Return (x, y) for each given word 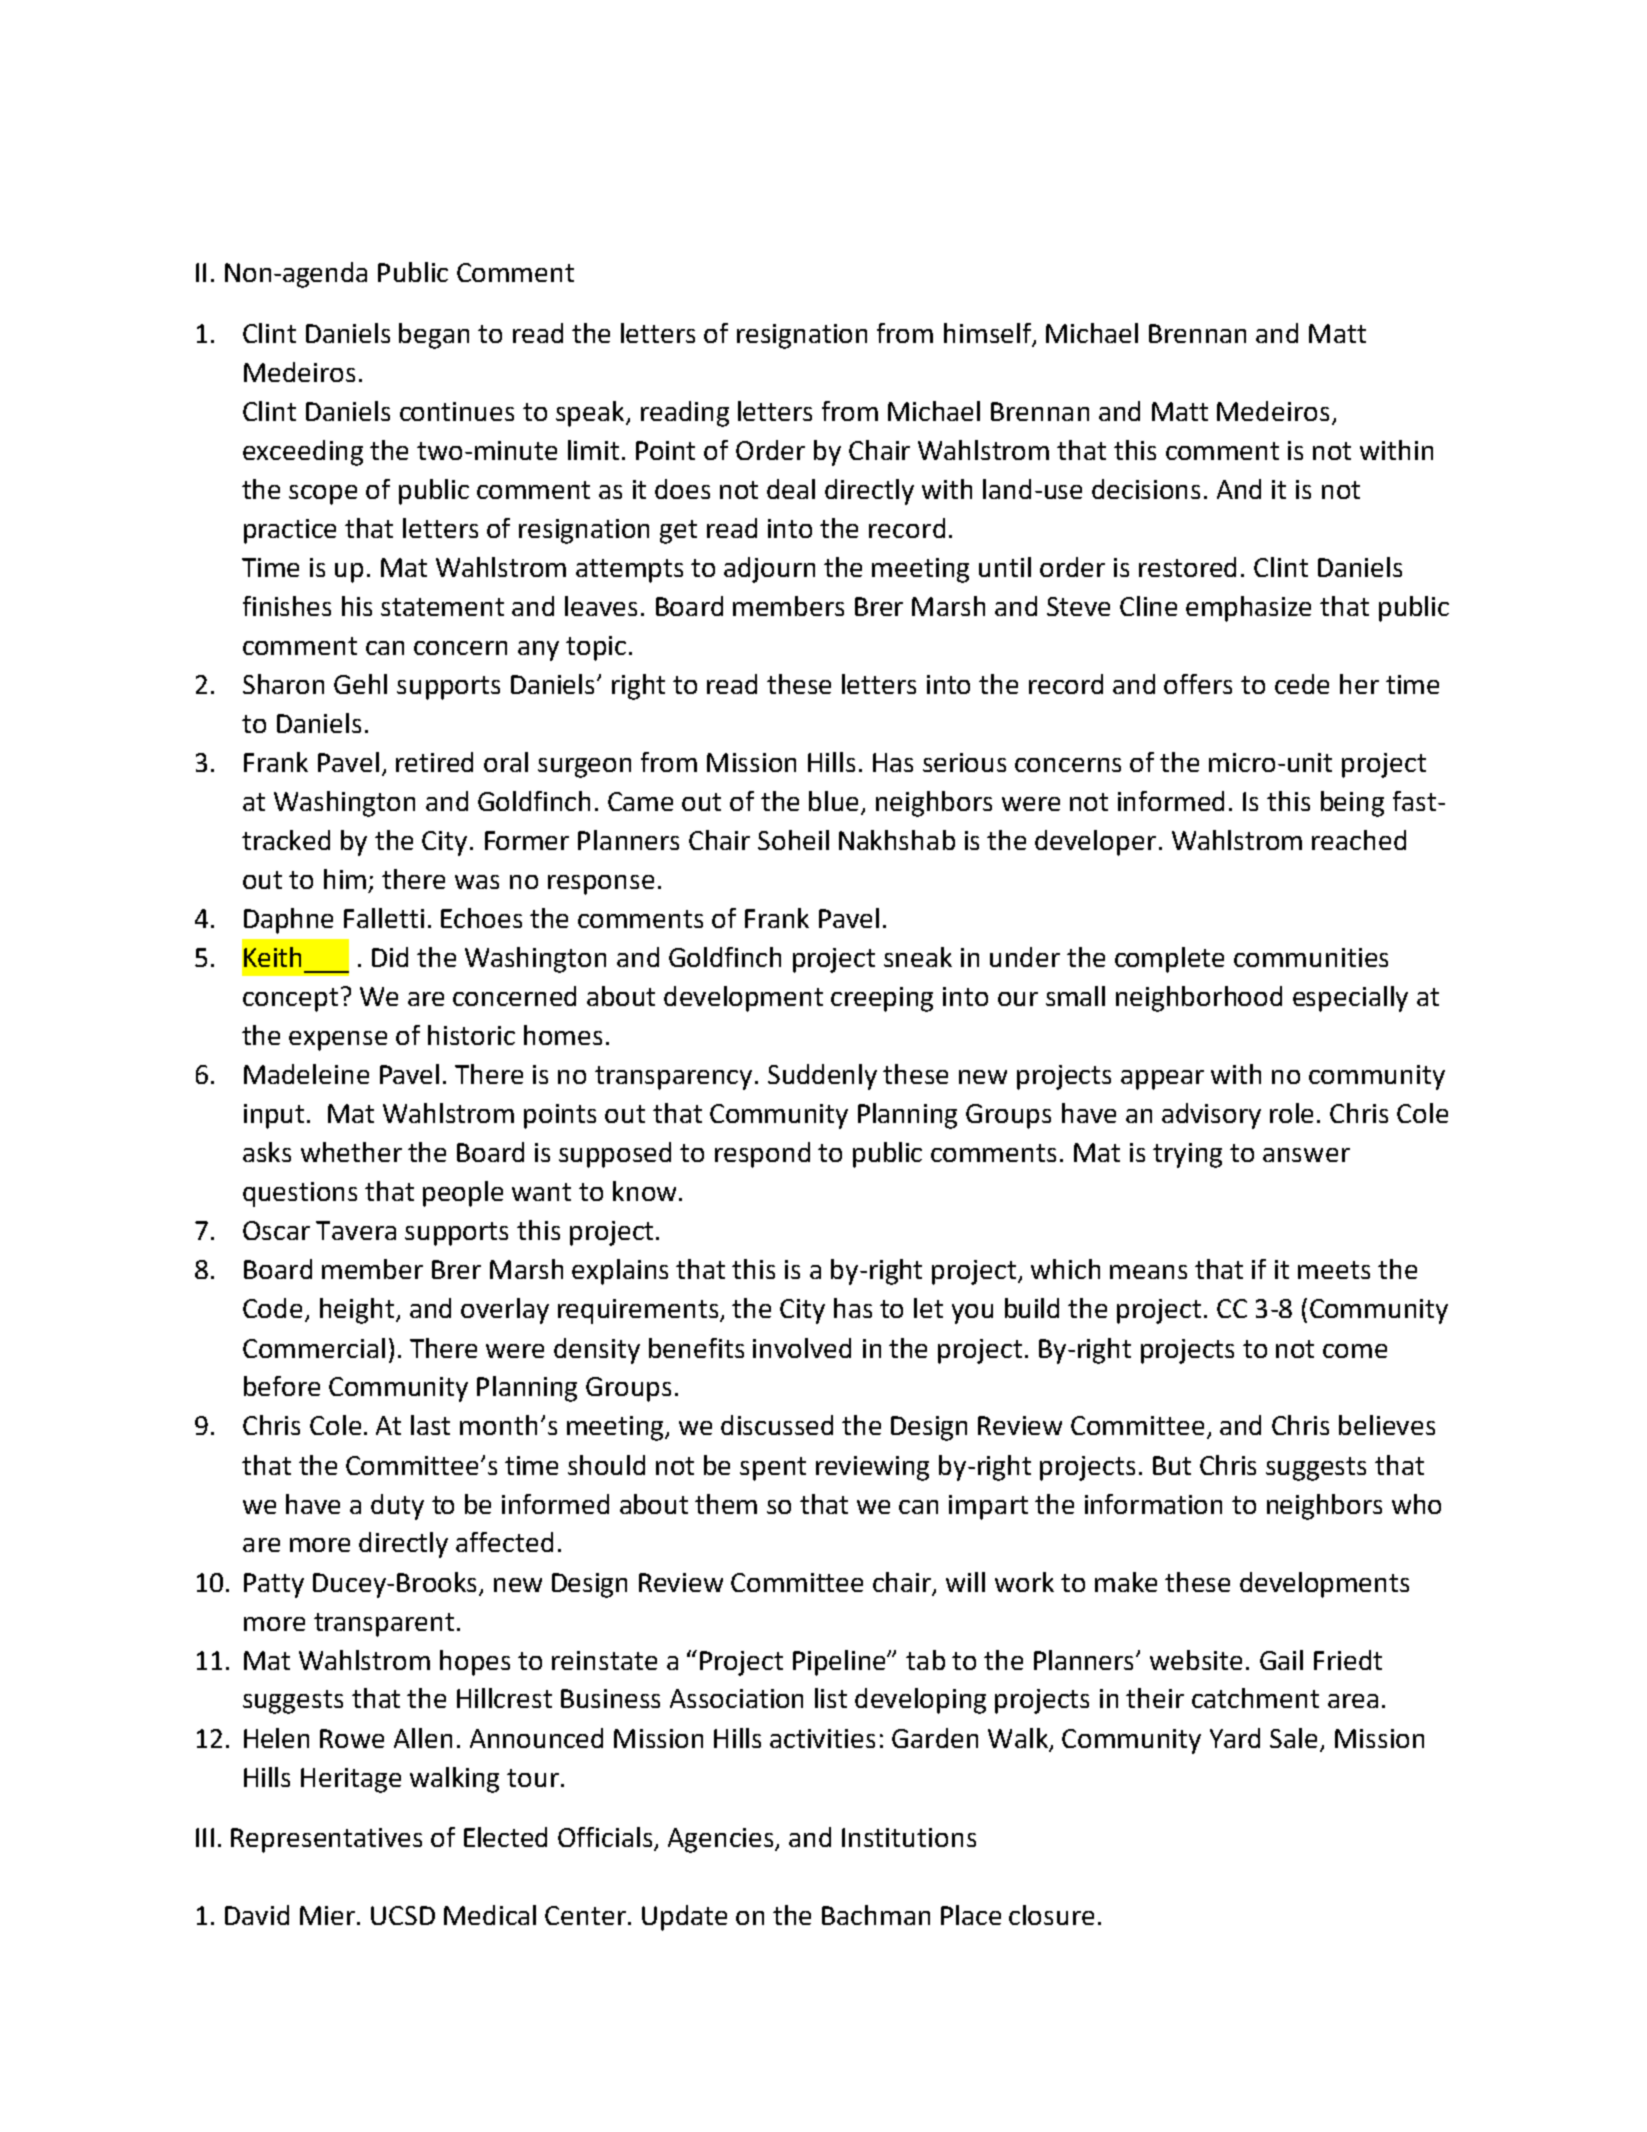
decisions (1146, 489)
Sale (1293, 1738)
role (1291, 1113)
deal (791, 489)
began (434, 336)
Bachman (876, 1915)
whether (351, 1152)
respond (762, 1155)
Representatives (326, 1840)
